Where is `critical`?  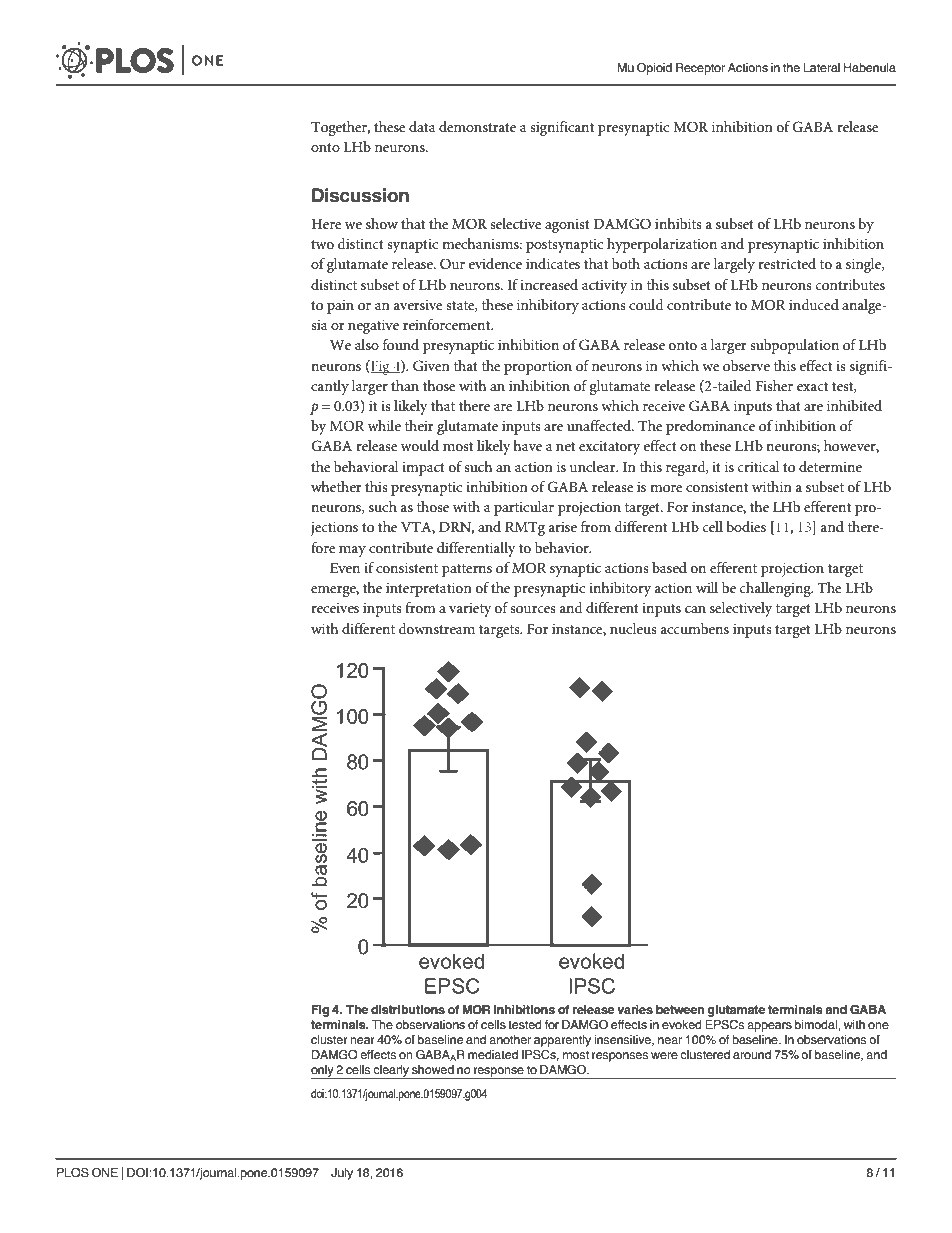 critical is located at coordinates (759, 466).
